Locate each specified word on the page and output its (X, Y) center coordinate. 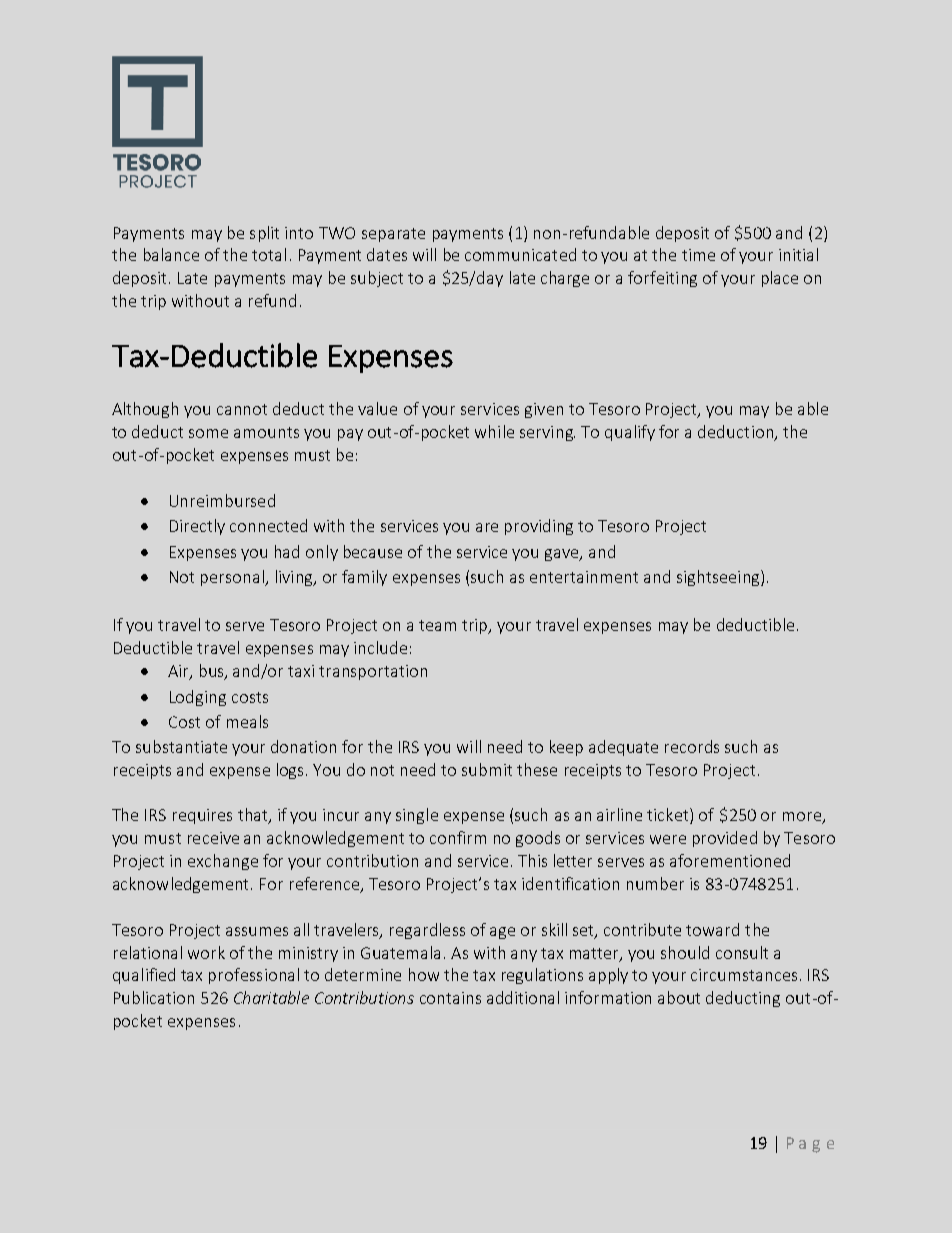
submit (487, 769)
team (437, 625)
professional (254, 976)
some (208, 433)
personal (233, 578)
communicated (520, 254)
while (494, 431)
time (698, 255)
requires (202, 816)
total (269, 254)
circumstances (744, 975)
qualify (630, 433)
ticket (669, 816)
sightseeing (719, 578)
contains (450, 998)
